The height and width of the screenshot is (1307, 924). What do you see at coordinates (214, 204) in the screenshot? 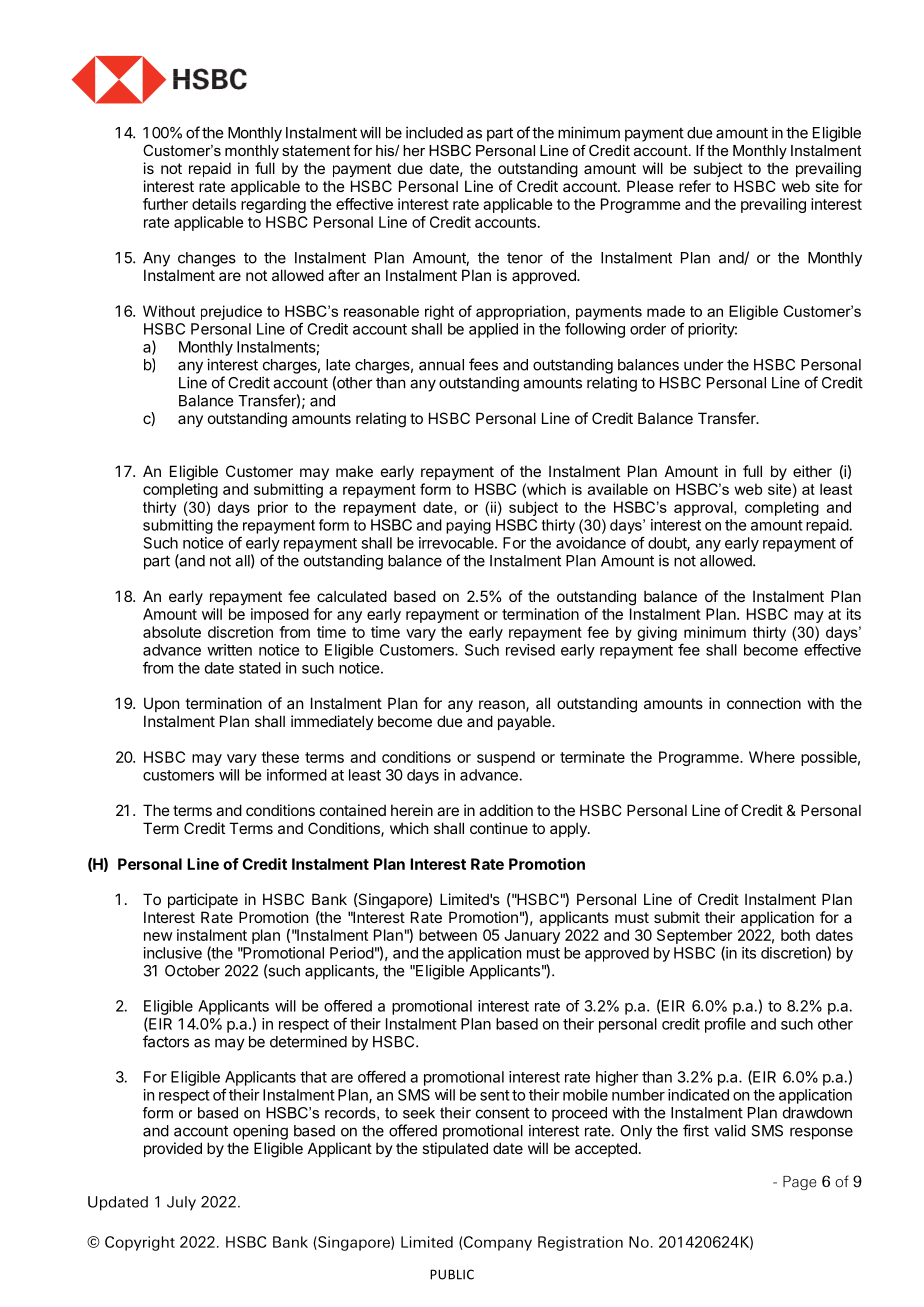
I see `details` at bounding box center [214, 204].
